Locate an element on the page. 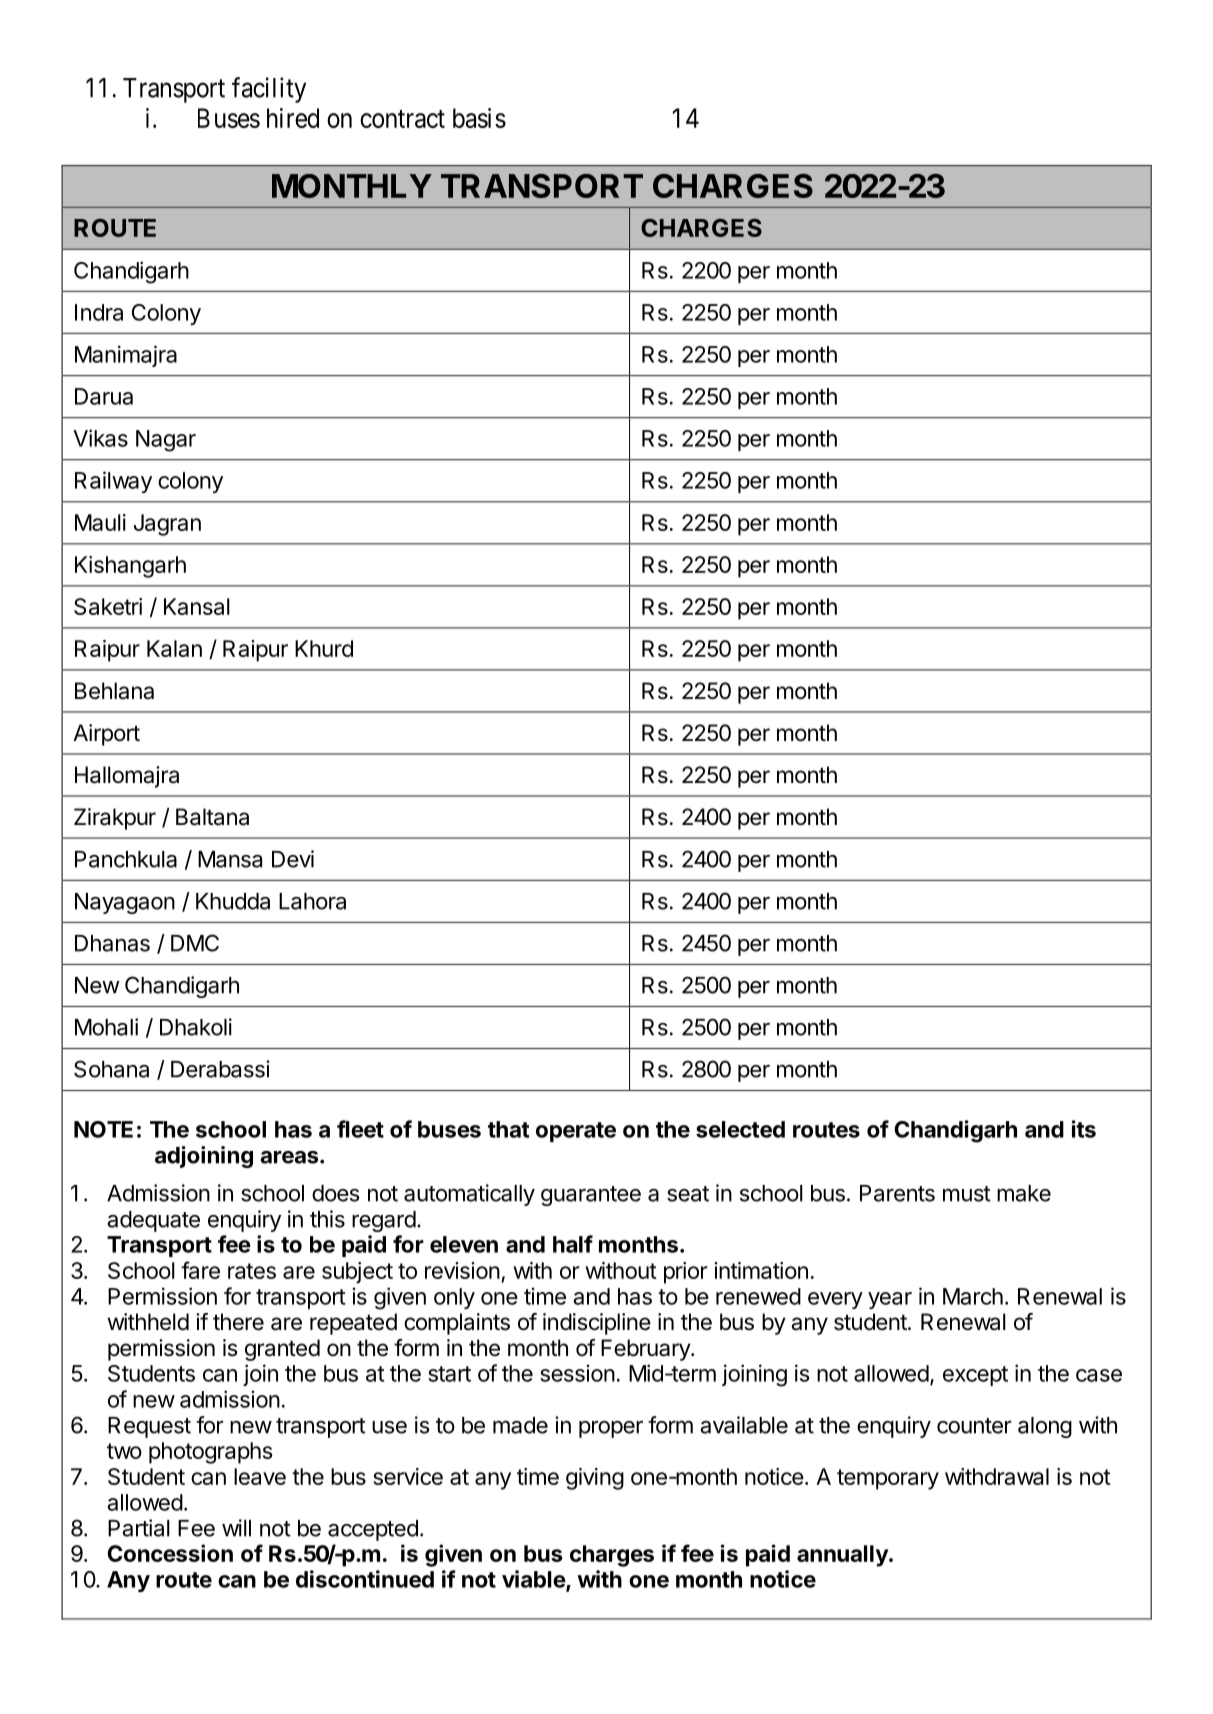 This document has width=1213, height=1714. its is located at coordinates (1084, 1129).
